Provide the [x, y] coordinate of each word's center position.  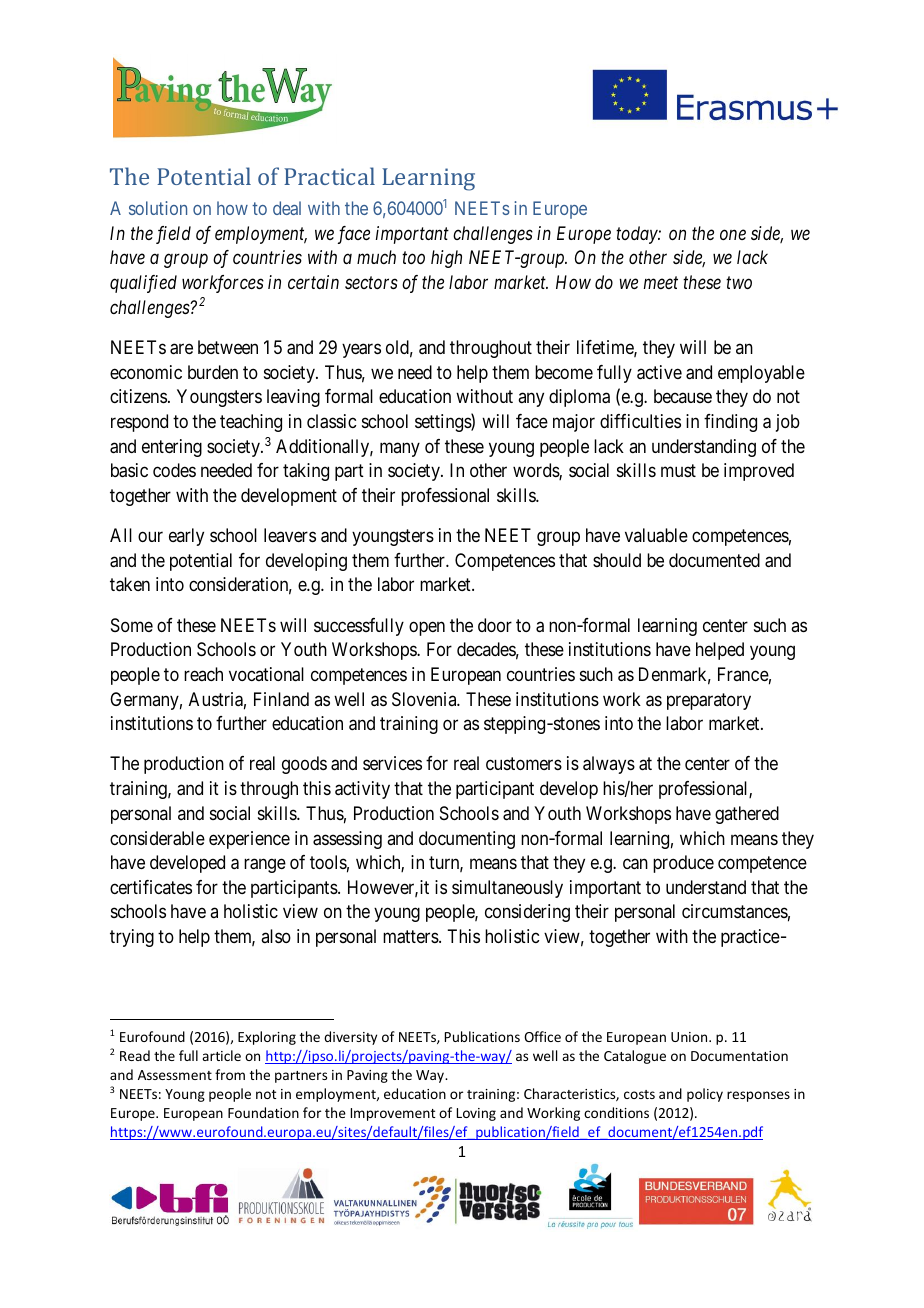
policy [705, 1095]
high [446, 259]
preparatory [709, 701]
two [739, 283]
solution [158, 208]
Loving [476, 1114]
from [230, 1074]
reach [203, 674]
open [427, 628]
